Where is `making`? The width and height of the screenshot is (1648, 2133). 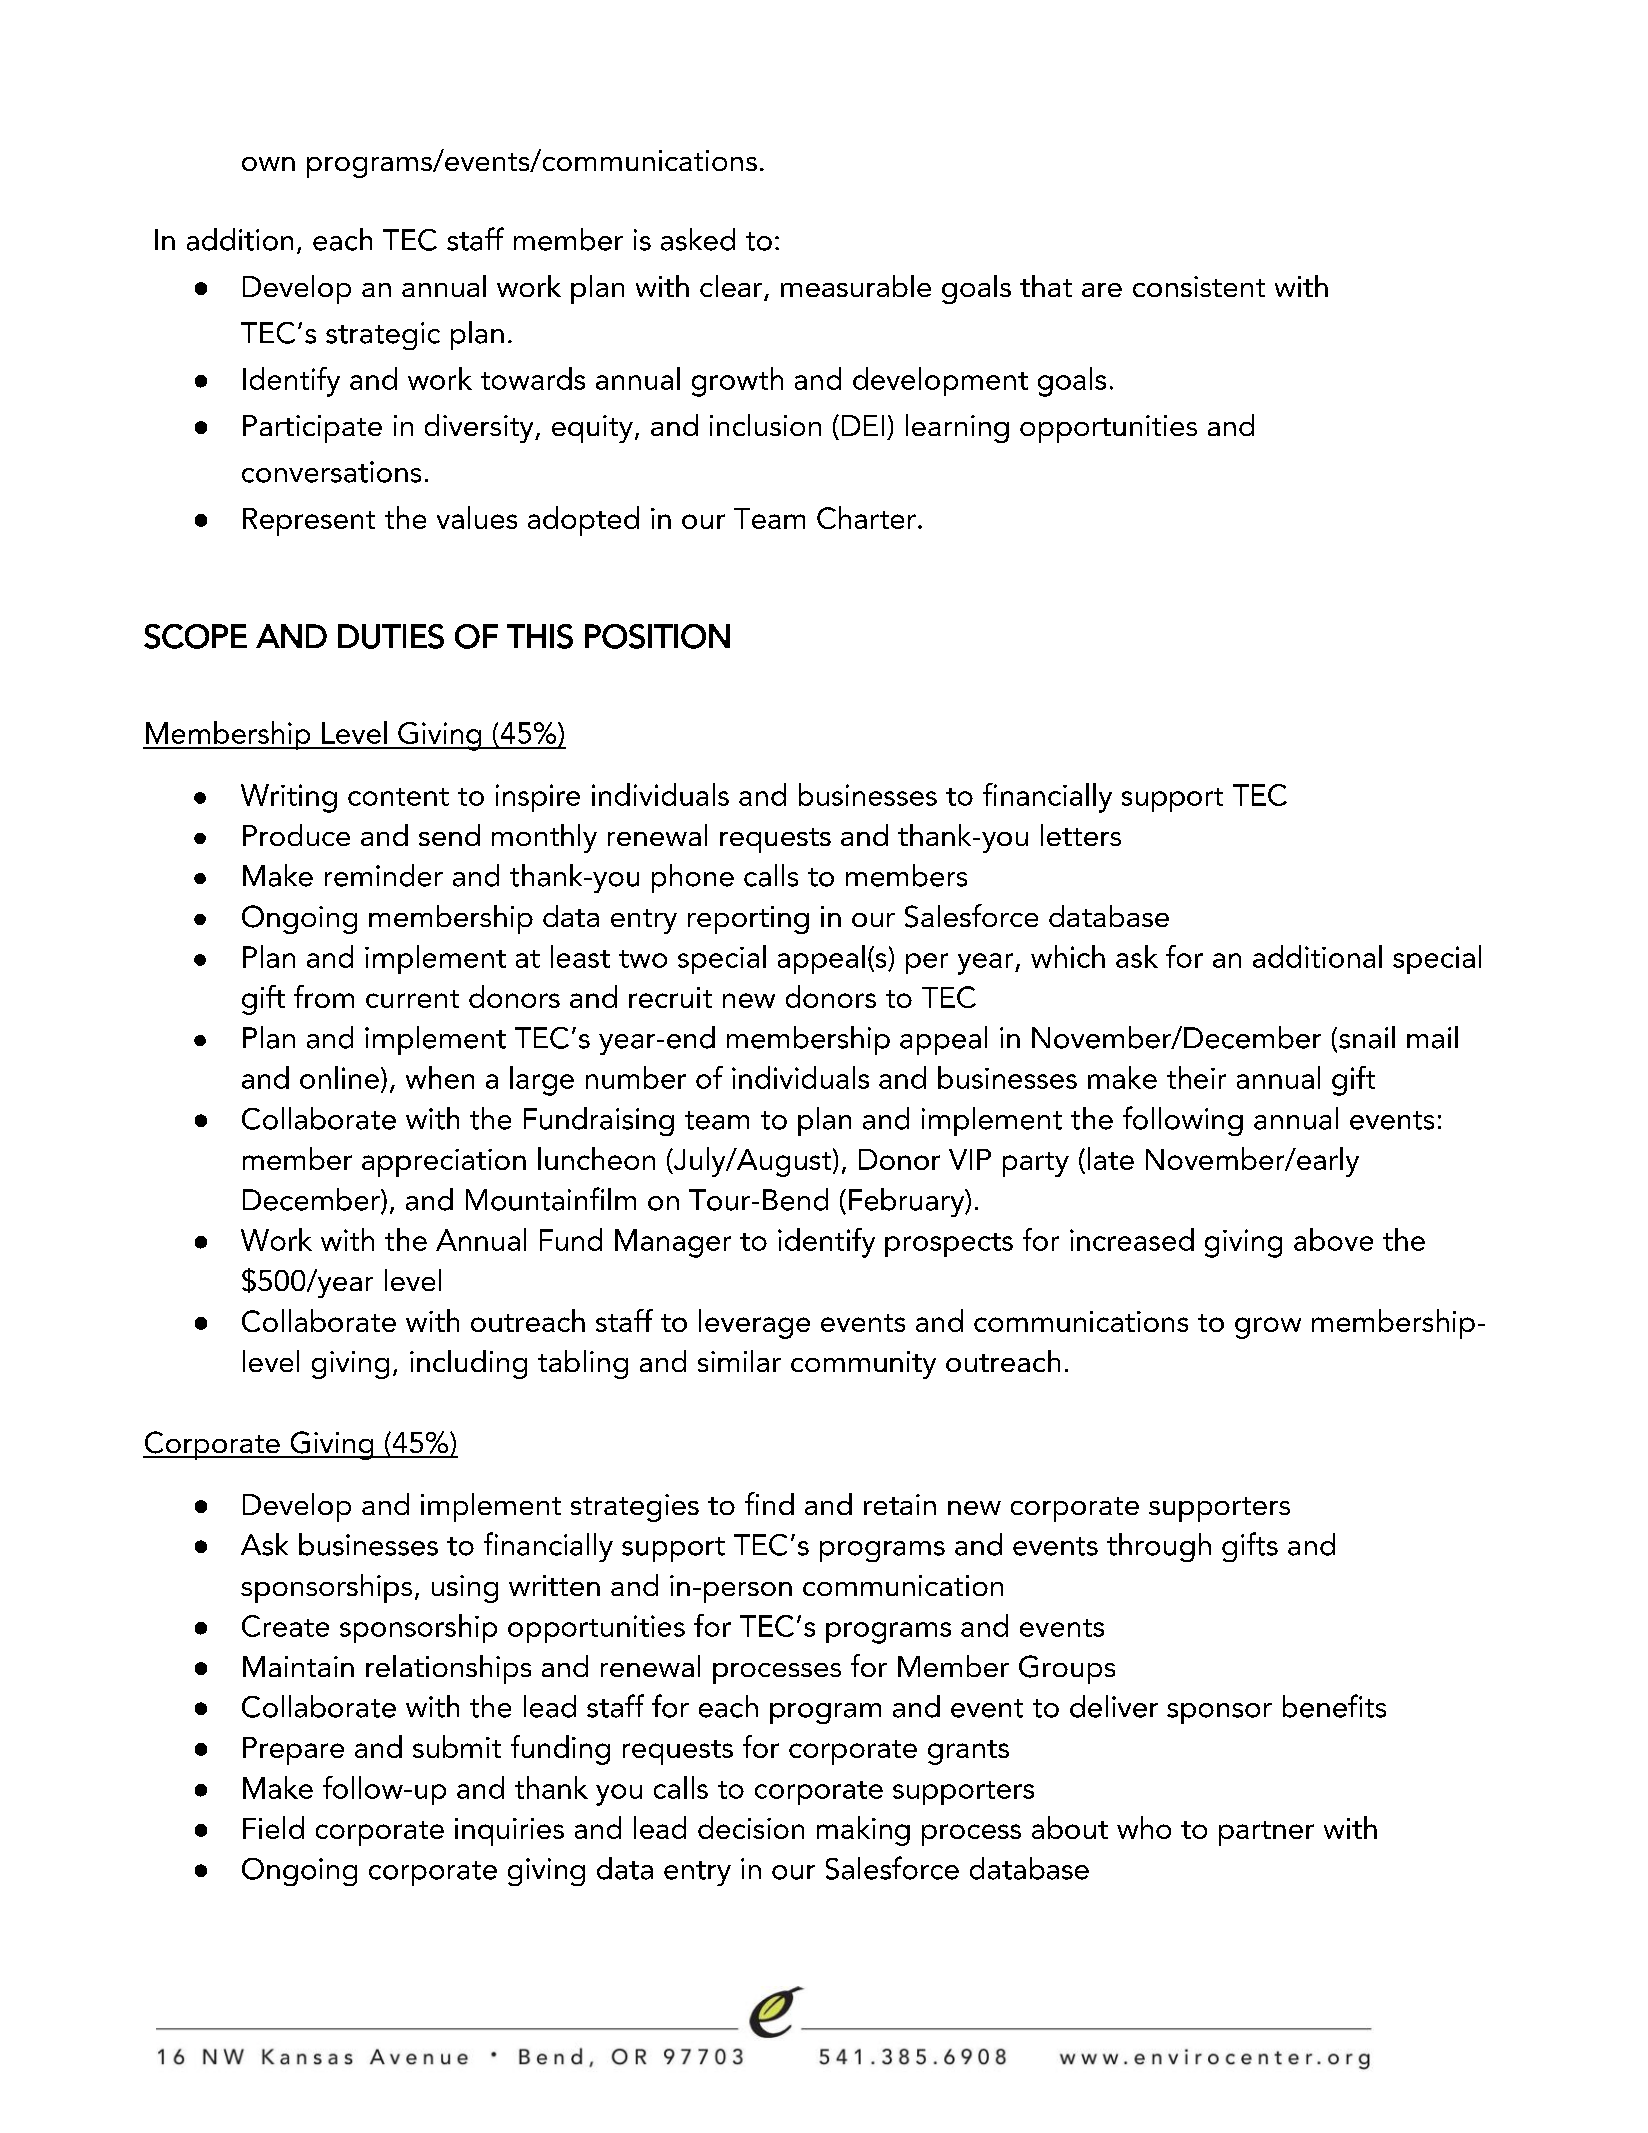
making is located at coordinates (863, 1831).
